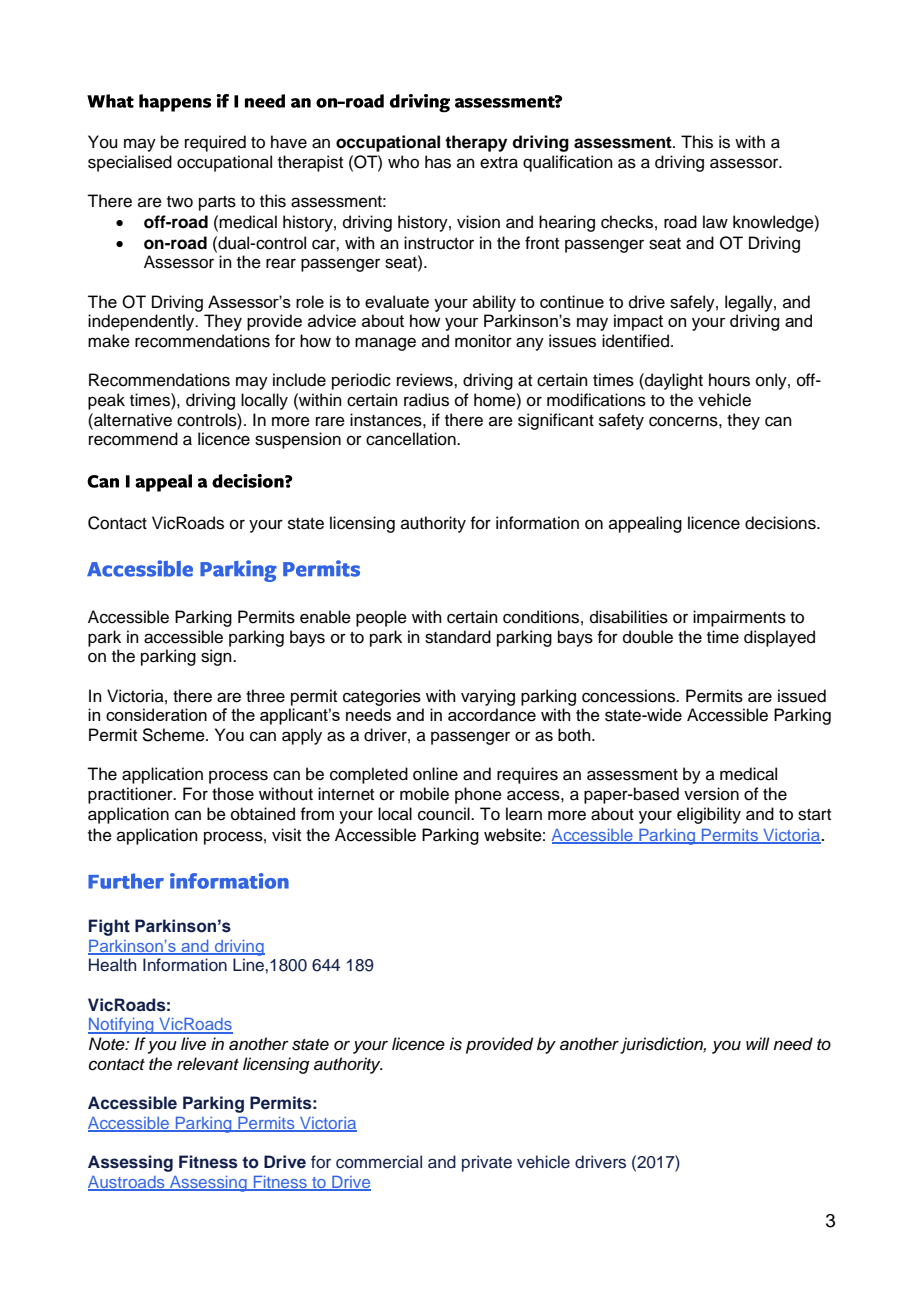  What do you see at coordinates (739, 618) in the image?
I see `impairments` at bounding box center [739, 618].
